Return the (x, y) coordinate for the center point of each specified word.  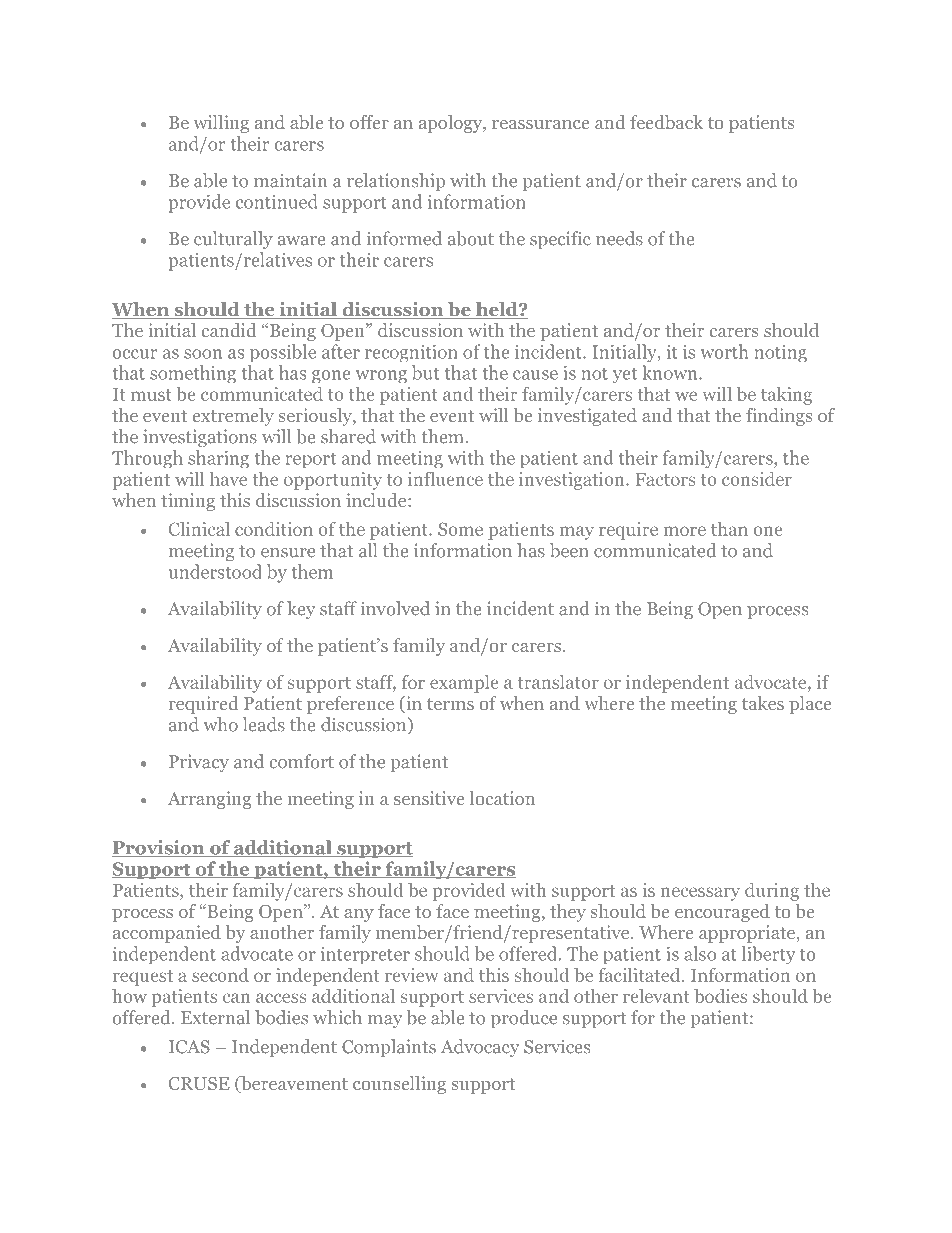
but (425, 372)
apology (452, 124)
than (729, 529)
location (502, 798)
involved (395, 608)
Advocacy (480, 1048)
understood (215, 571)
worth (724, 351)
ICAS (189, 1047)
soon (203, 354)
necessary (700, 894)
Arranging (209, 800)
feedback (666, 122)
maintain (290, 180)
